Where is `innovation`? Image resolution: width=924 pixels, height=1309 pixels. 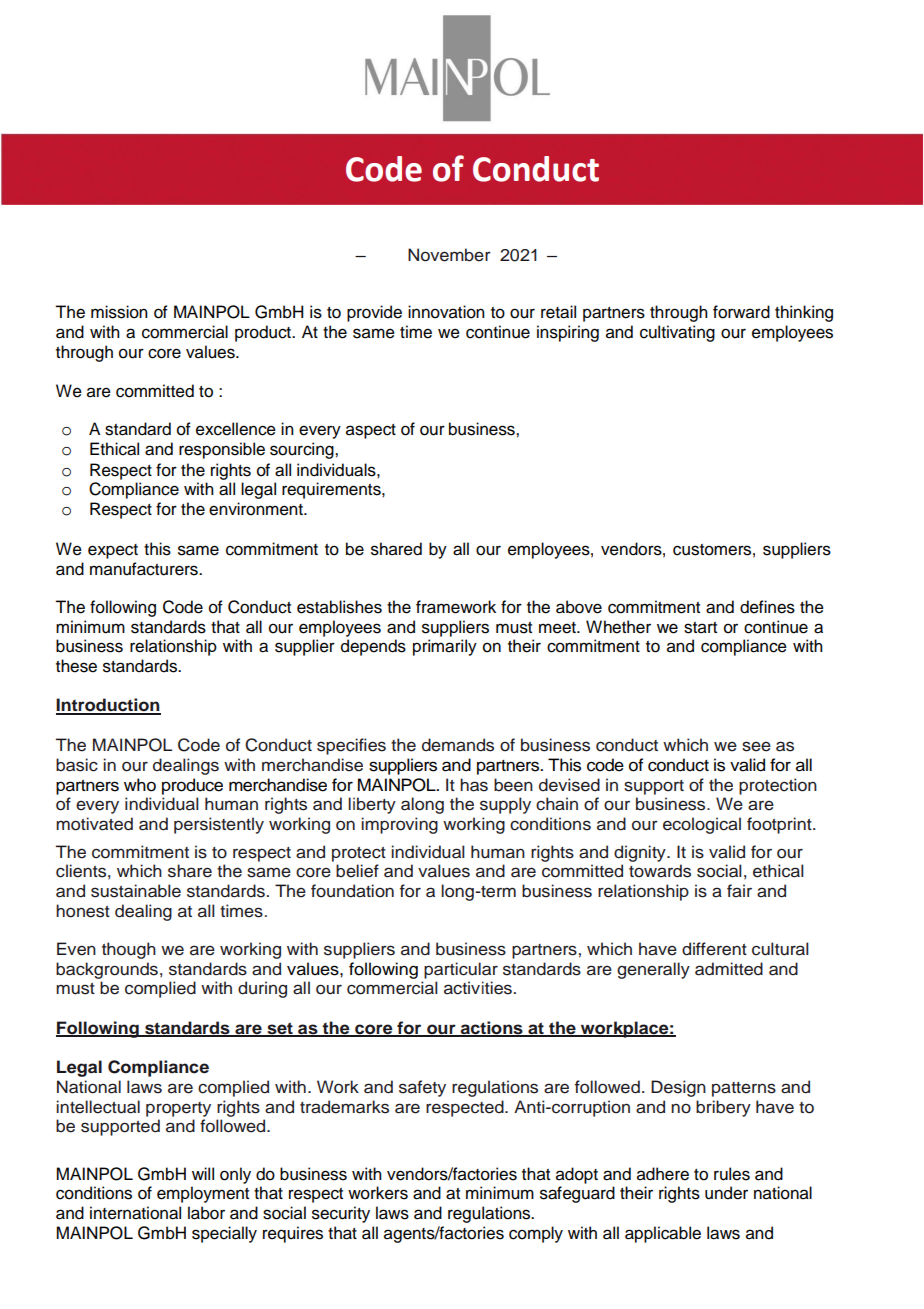 innovation is located at coordinates (446, 312).
